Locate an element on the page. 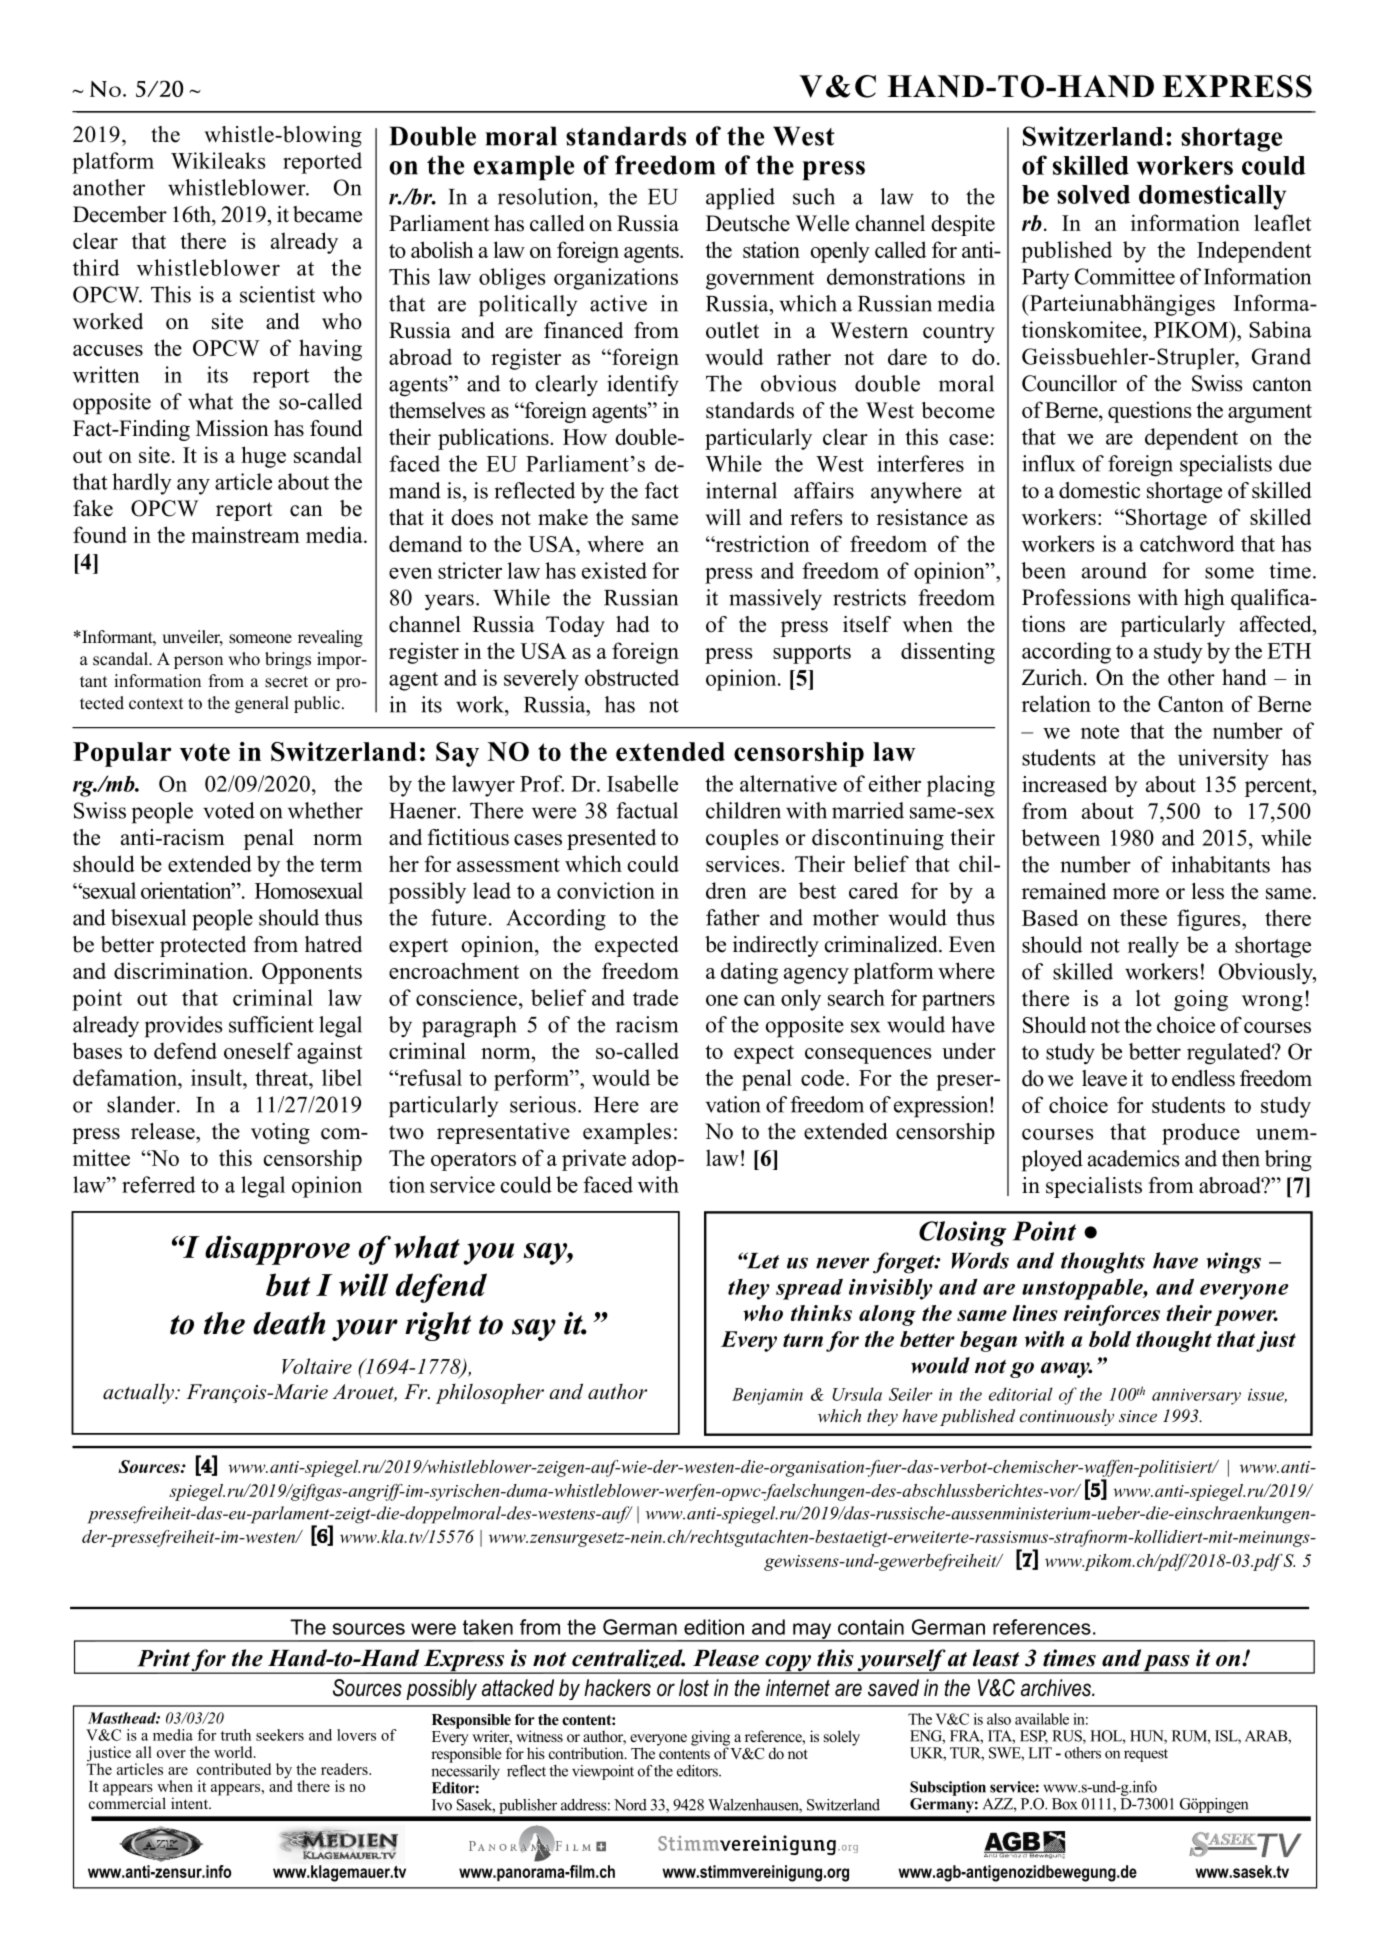 The width and height of the image is (1384, 1958). actually is located at coordinates (139, 1393).
